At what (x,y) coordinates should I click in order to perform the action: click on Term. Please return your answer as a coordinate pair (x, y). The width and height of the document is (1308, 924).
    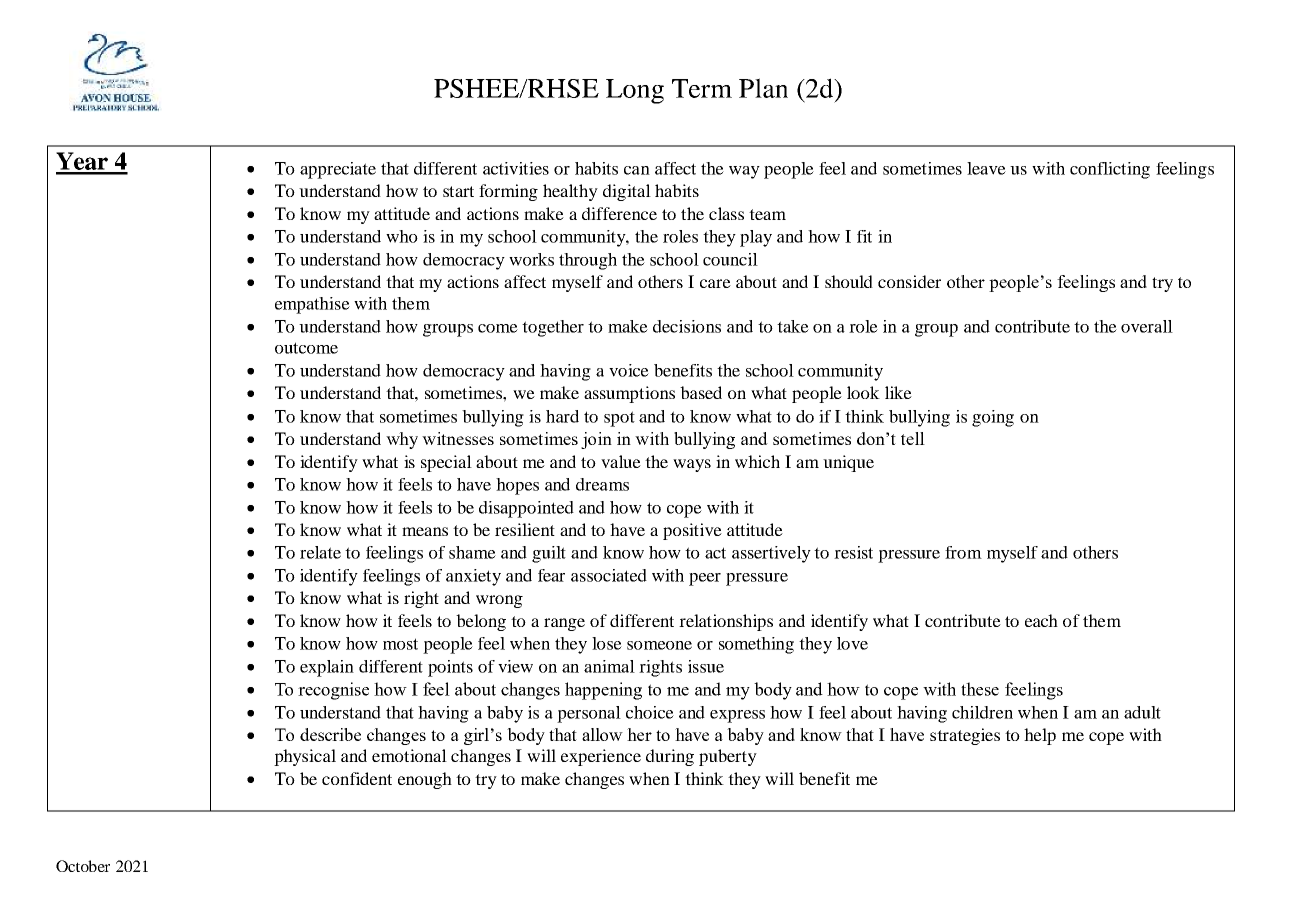
    Looking at the image, I should click on (702, 88).
